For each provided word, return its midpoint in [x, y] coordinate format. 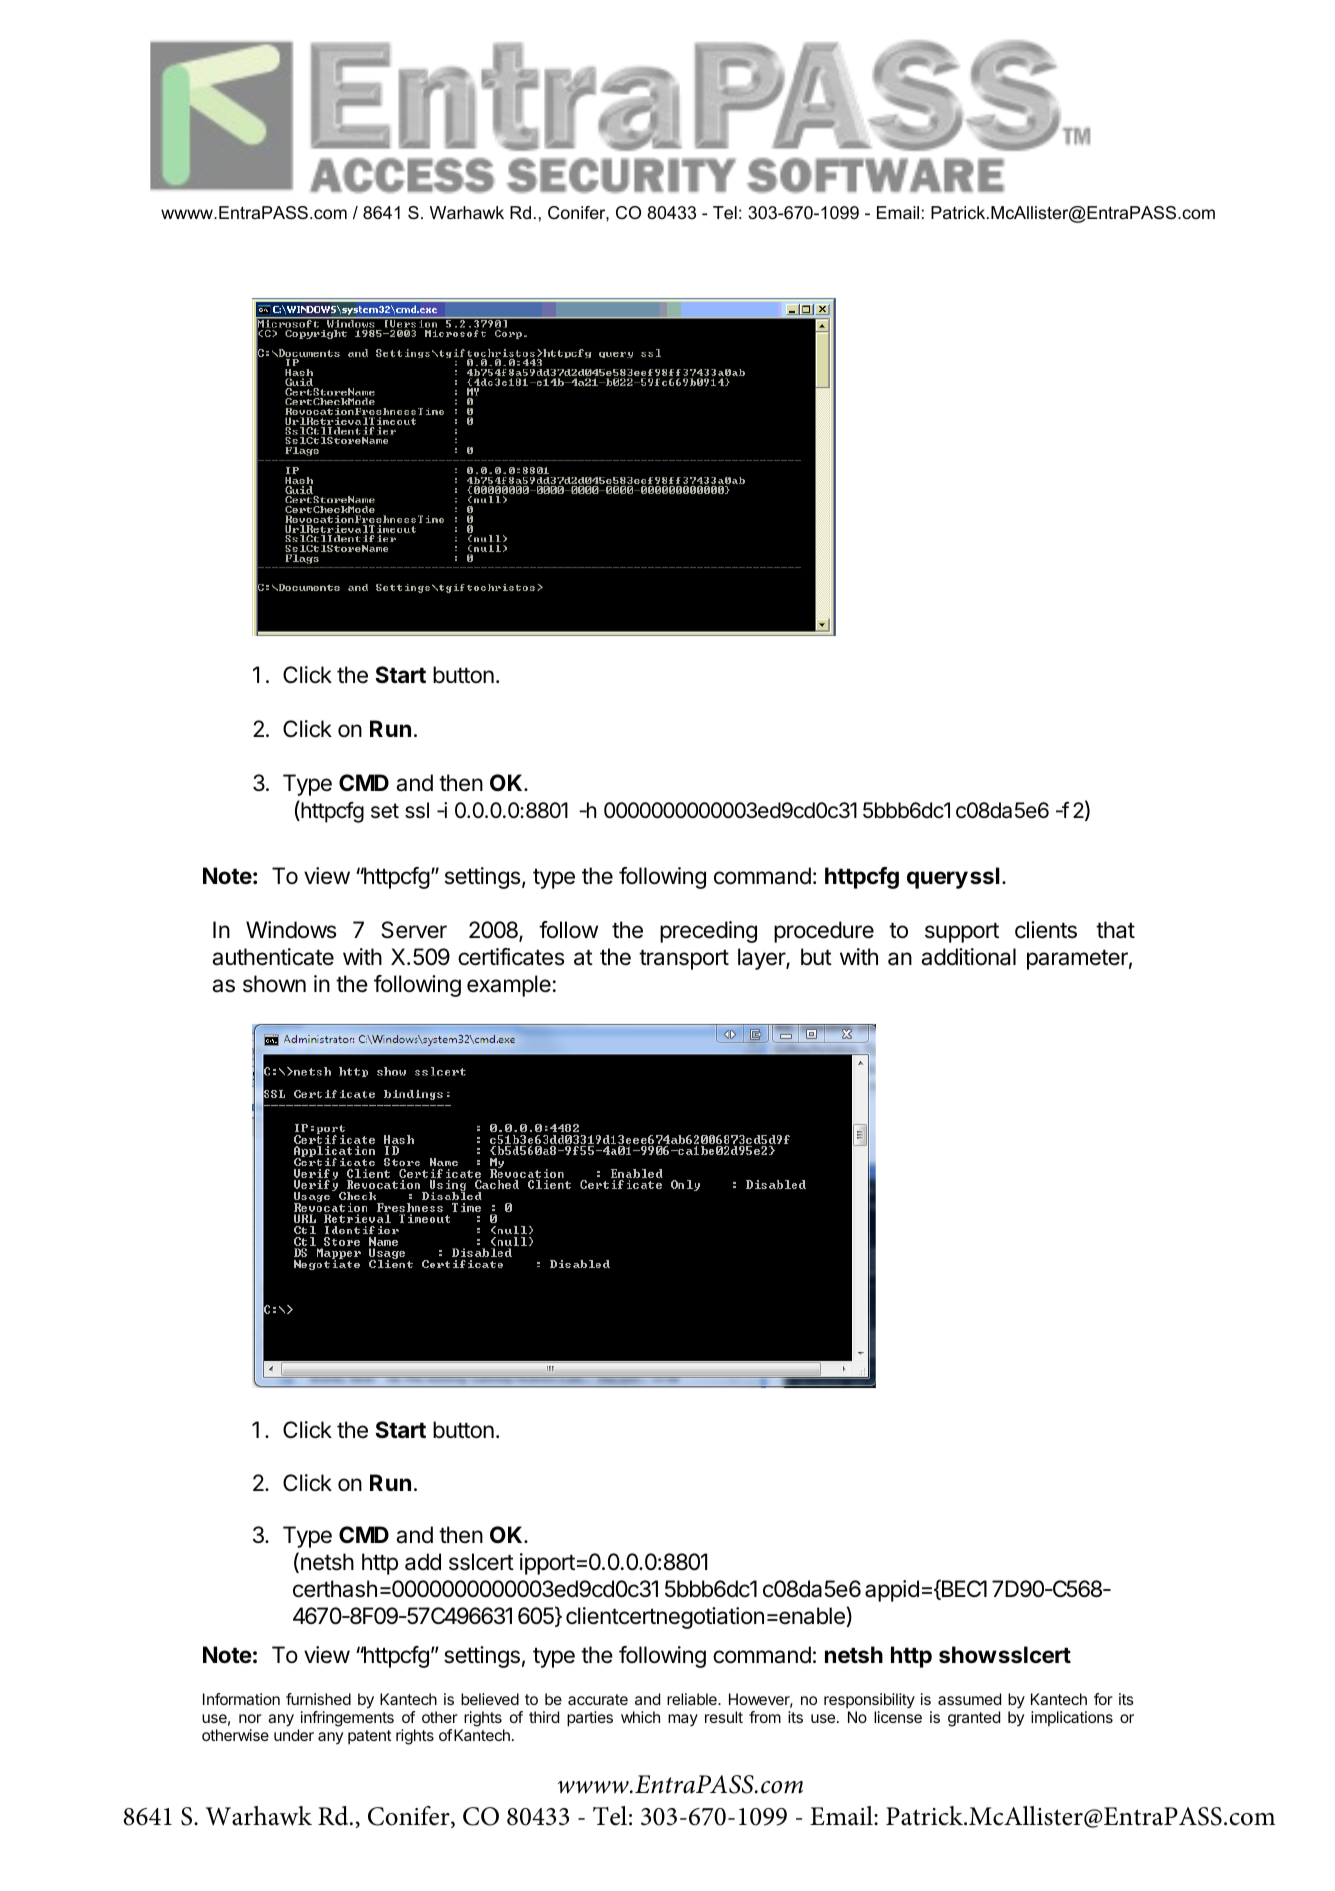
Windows [291, 930]
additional [968, 957]
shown [274, 984]
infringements [347, 1719]
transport [684, 959]
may [683, 1720]
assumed [969, 1699]
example [509, 986]
